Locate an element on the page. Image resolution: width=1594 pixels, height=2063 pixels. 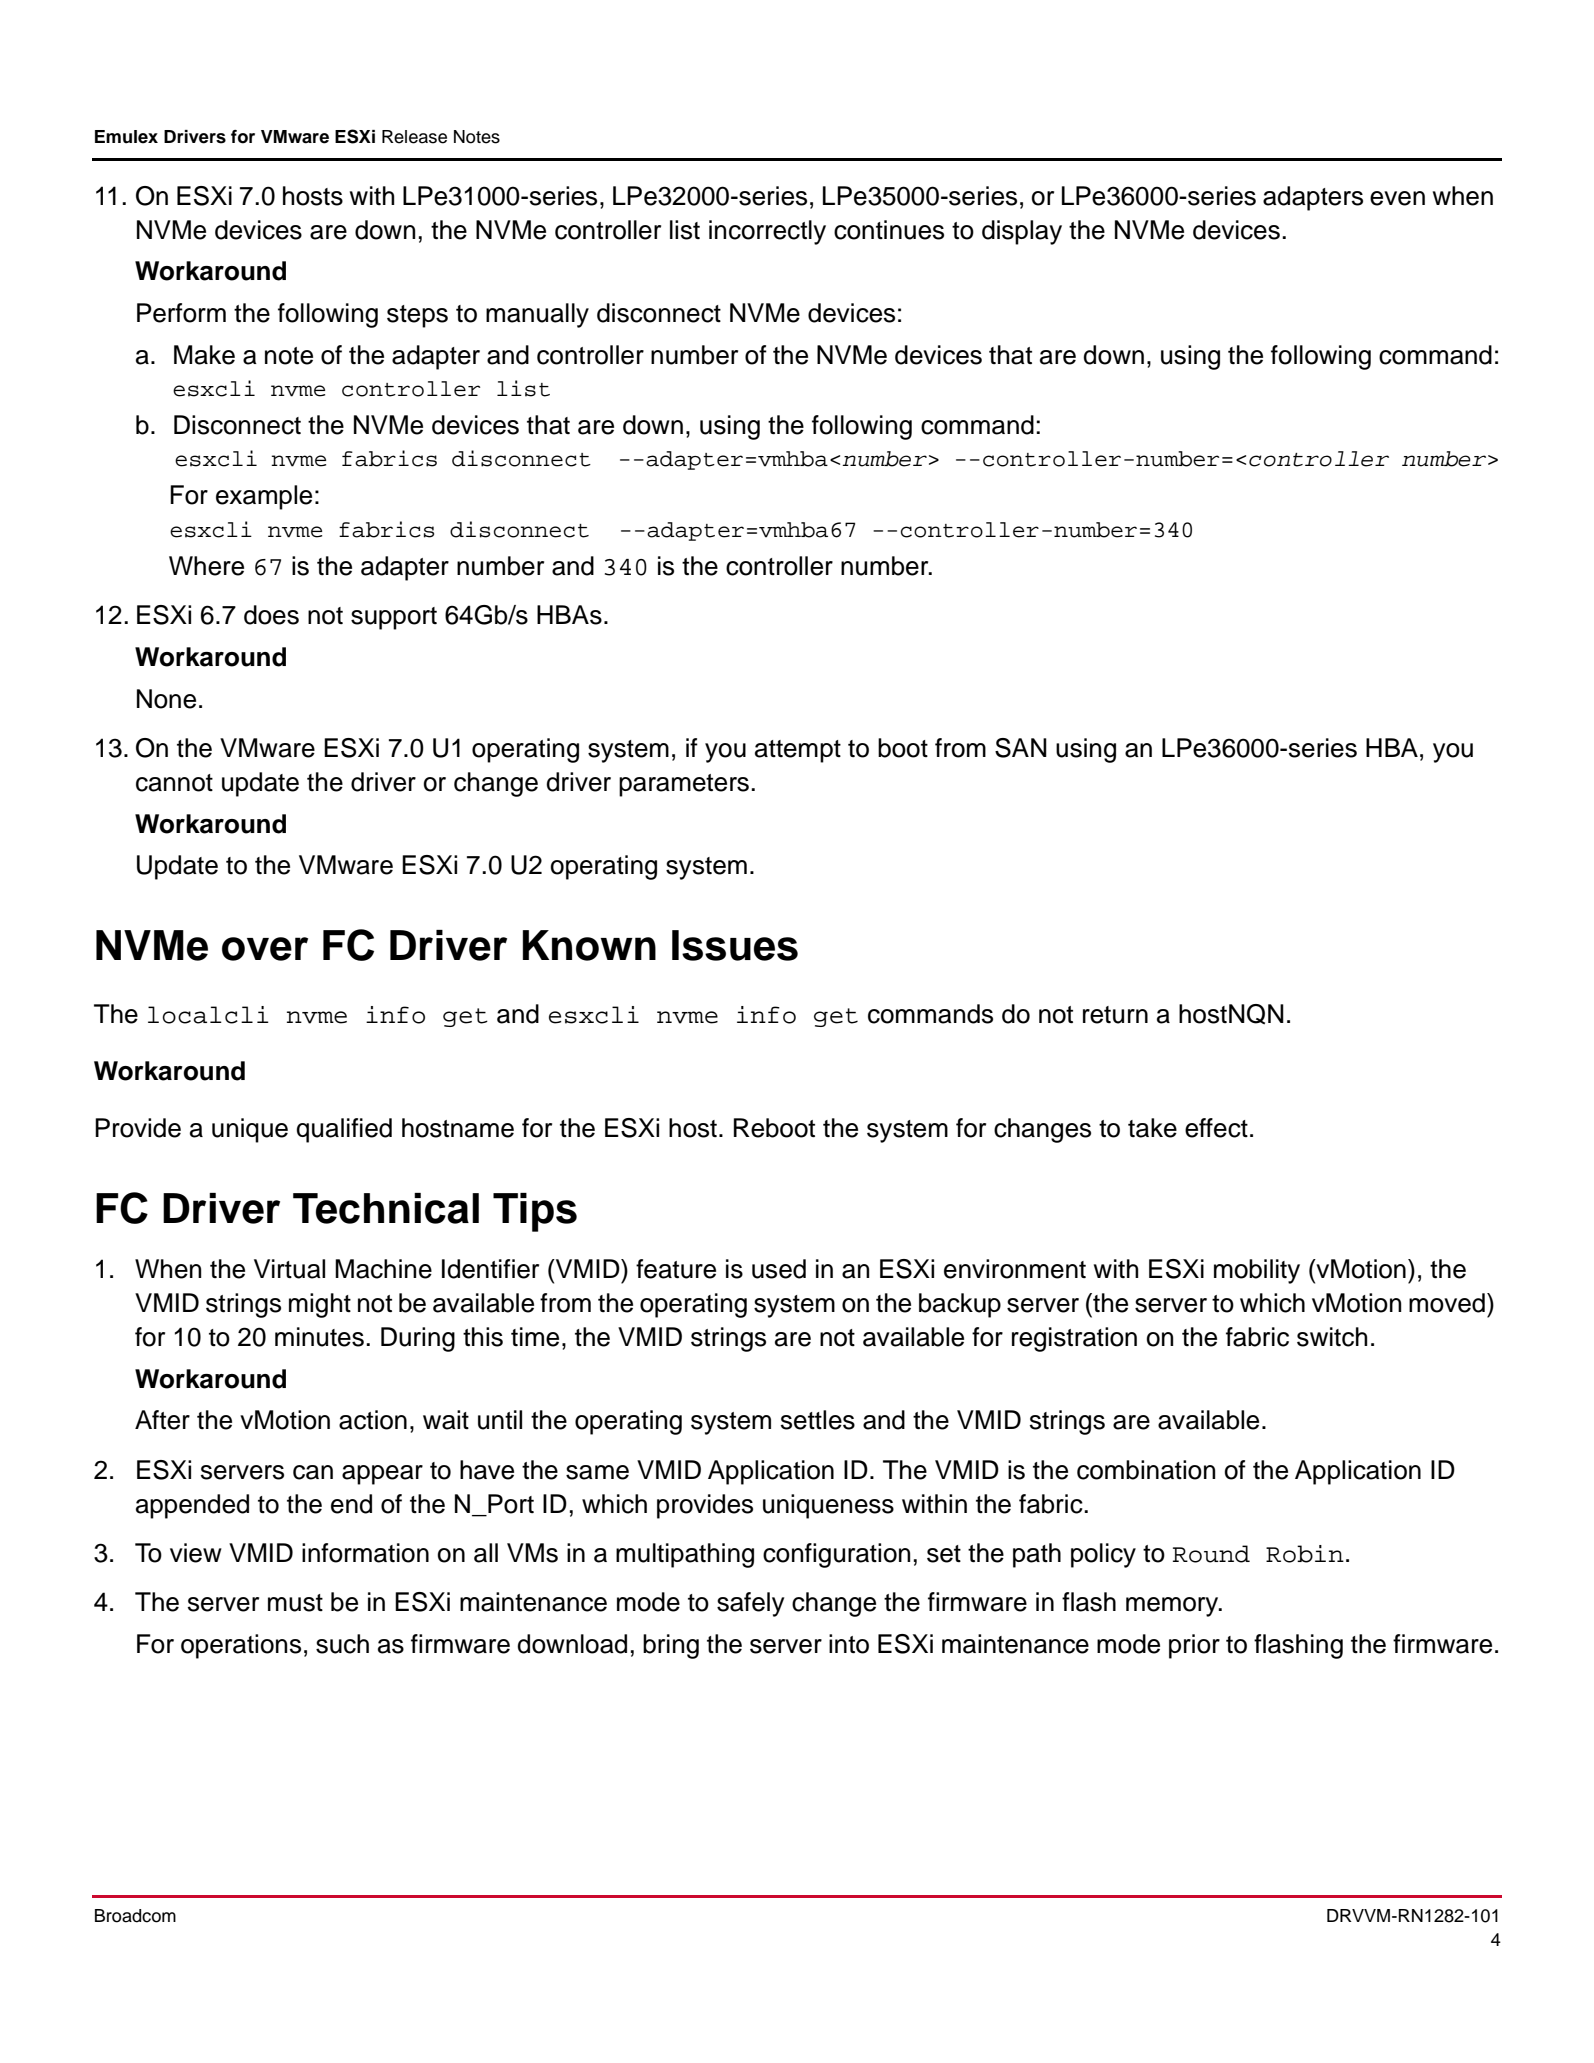
even is located at coordinates (1397, 198).
